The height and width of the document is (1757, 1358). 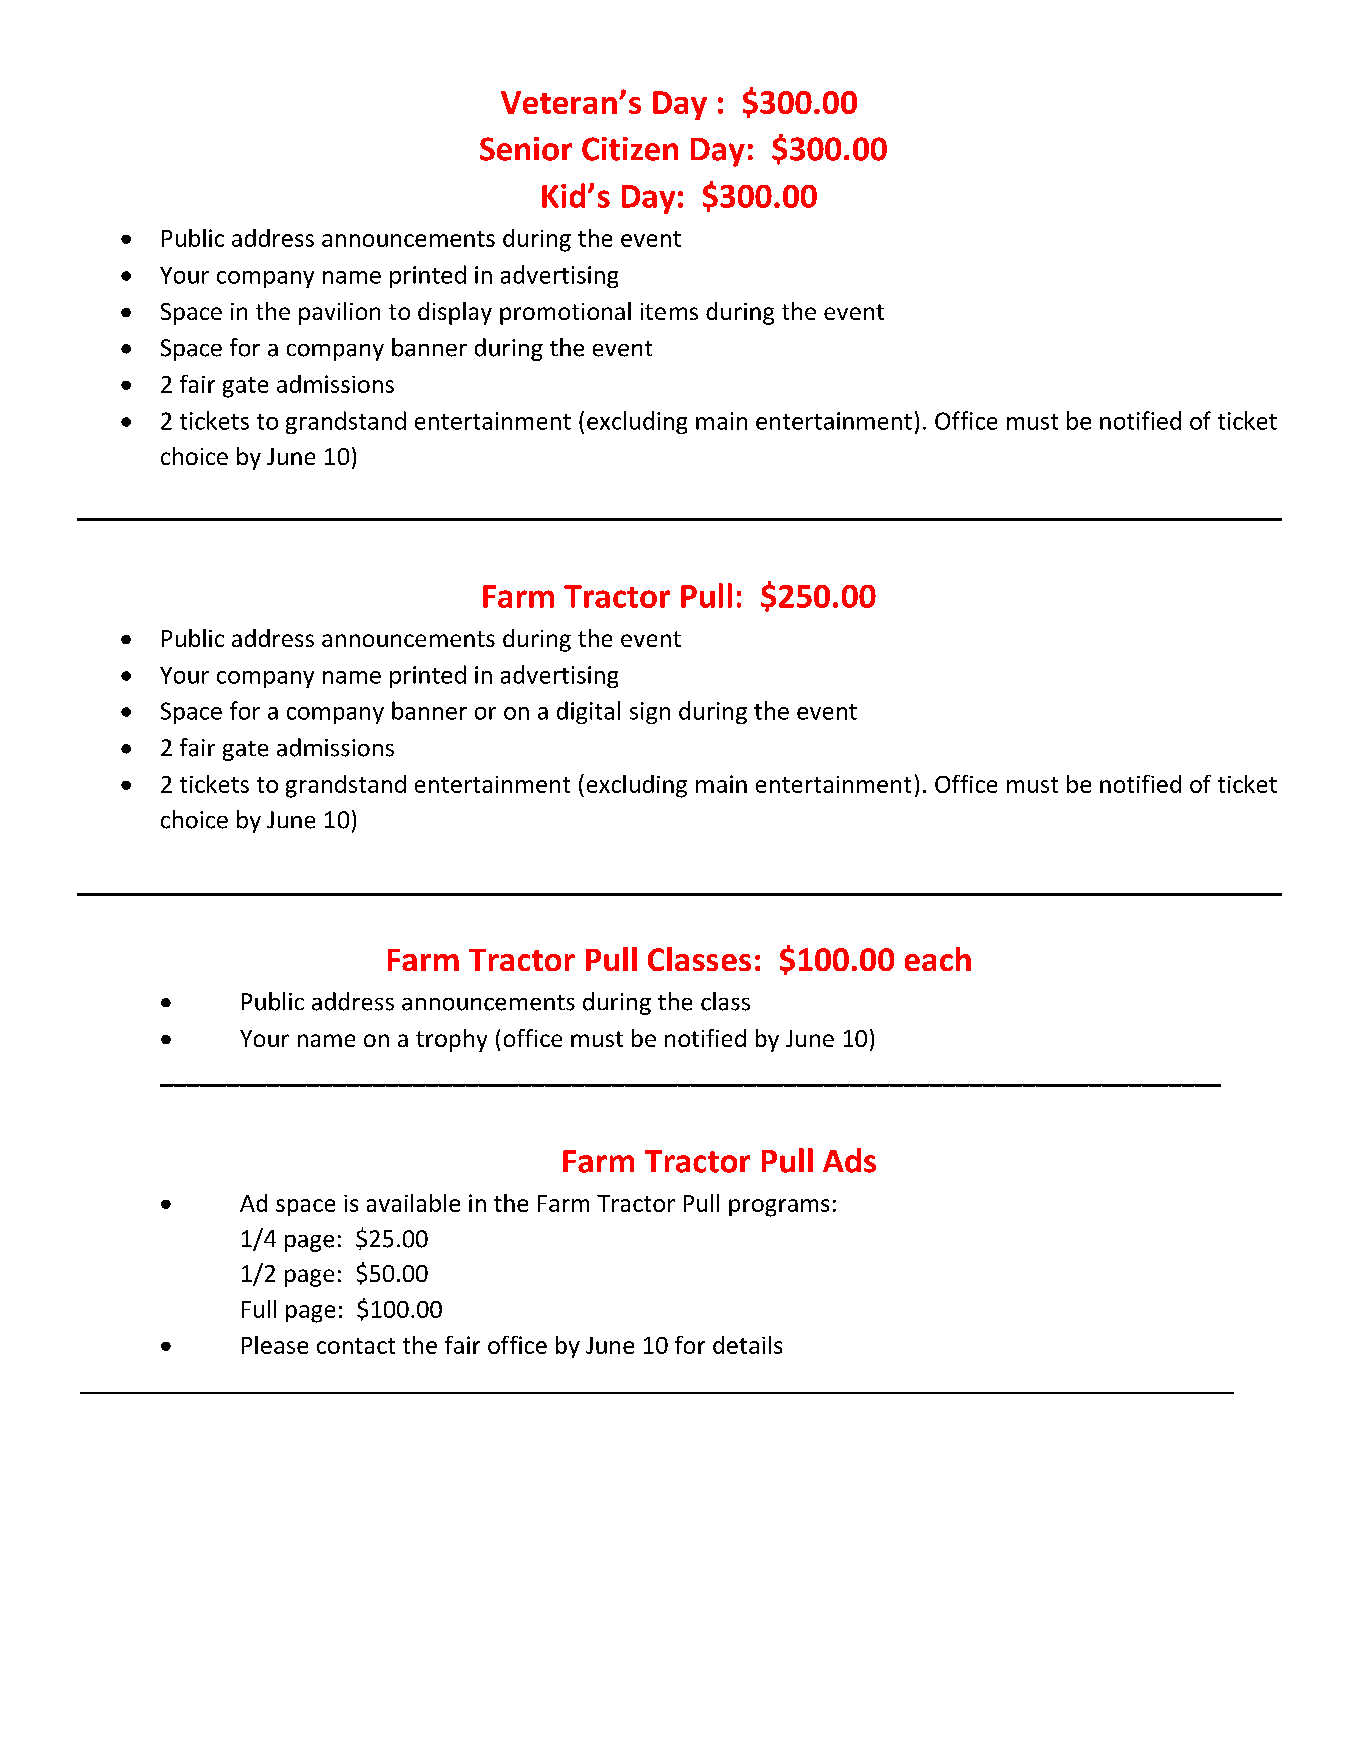 I want to click on Ads, so click(x=849, y=1160).
